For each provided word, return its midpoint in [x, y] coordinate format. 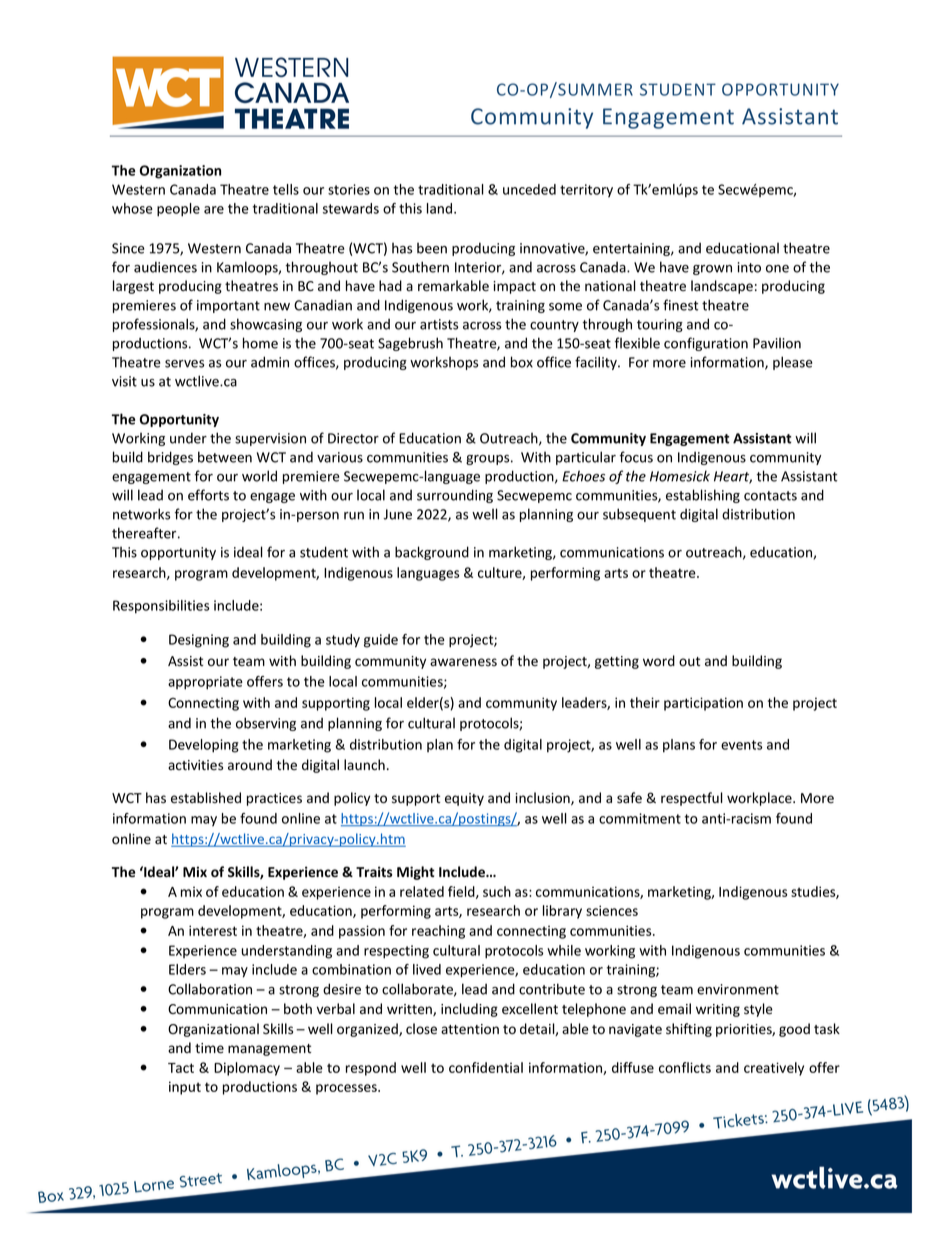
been [432, 248]
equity [464, 799]
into [749, 267]
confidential [486, 1067]
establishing [703, 496]
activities [195, 765]
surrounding [455, 496]
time [209, 1048]
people [178, 210]
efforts [208, 495]
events [741, 745]
